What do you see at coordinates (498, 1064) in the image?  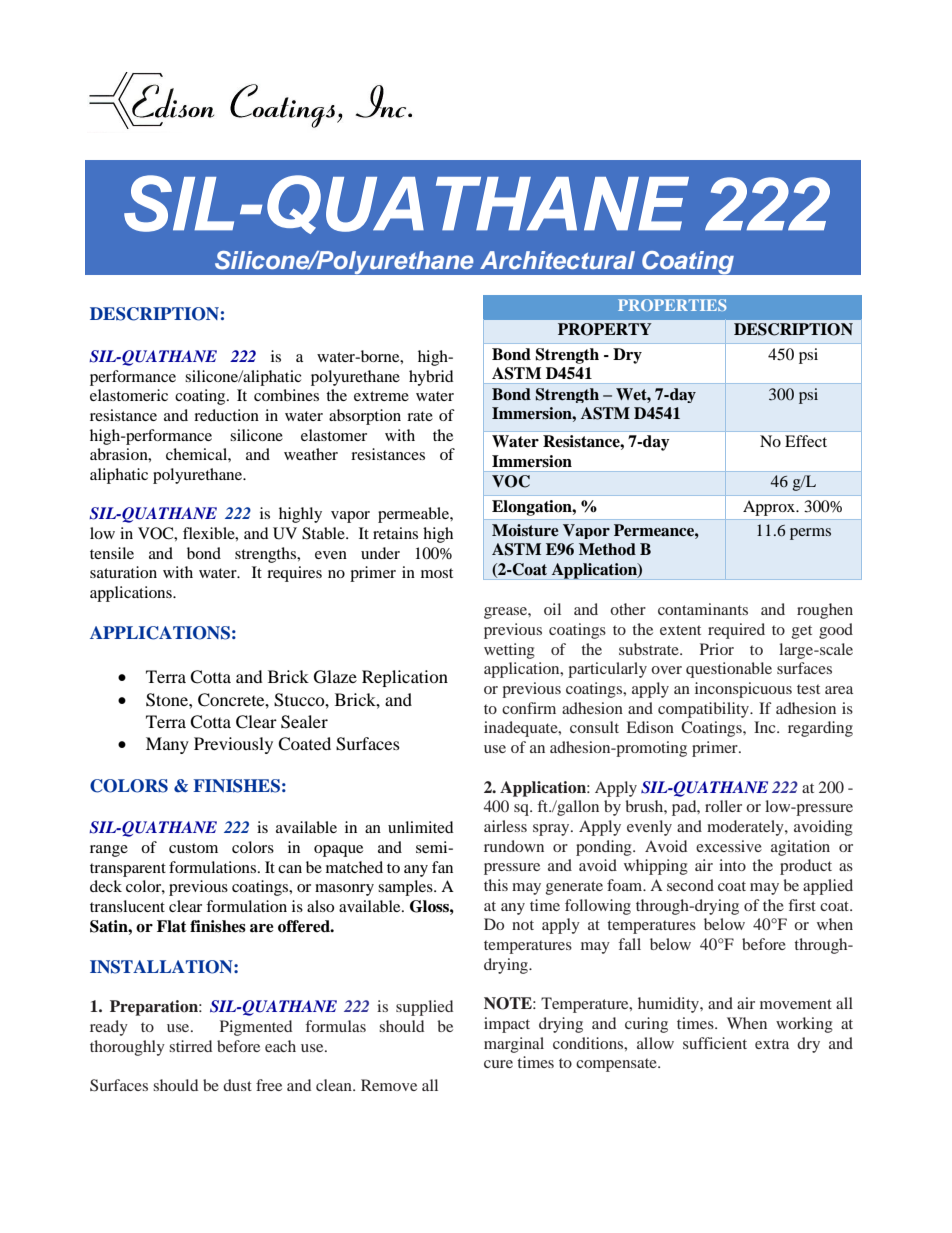 I see `cure` at bounding box center [498, 1064].
